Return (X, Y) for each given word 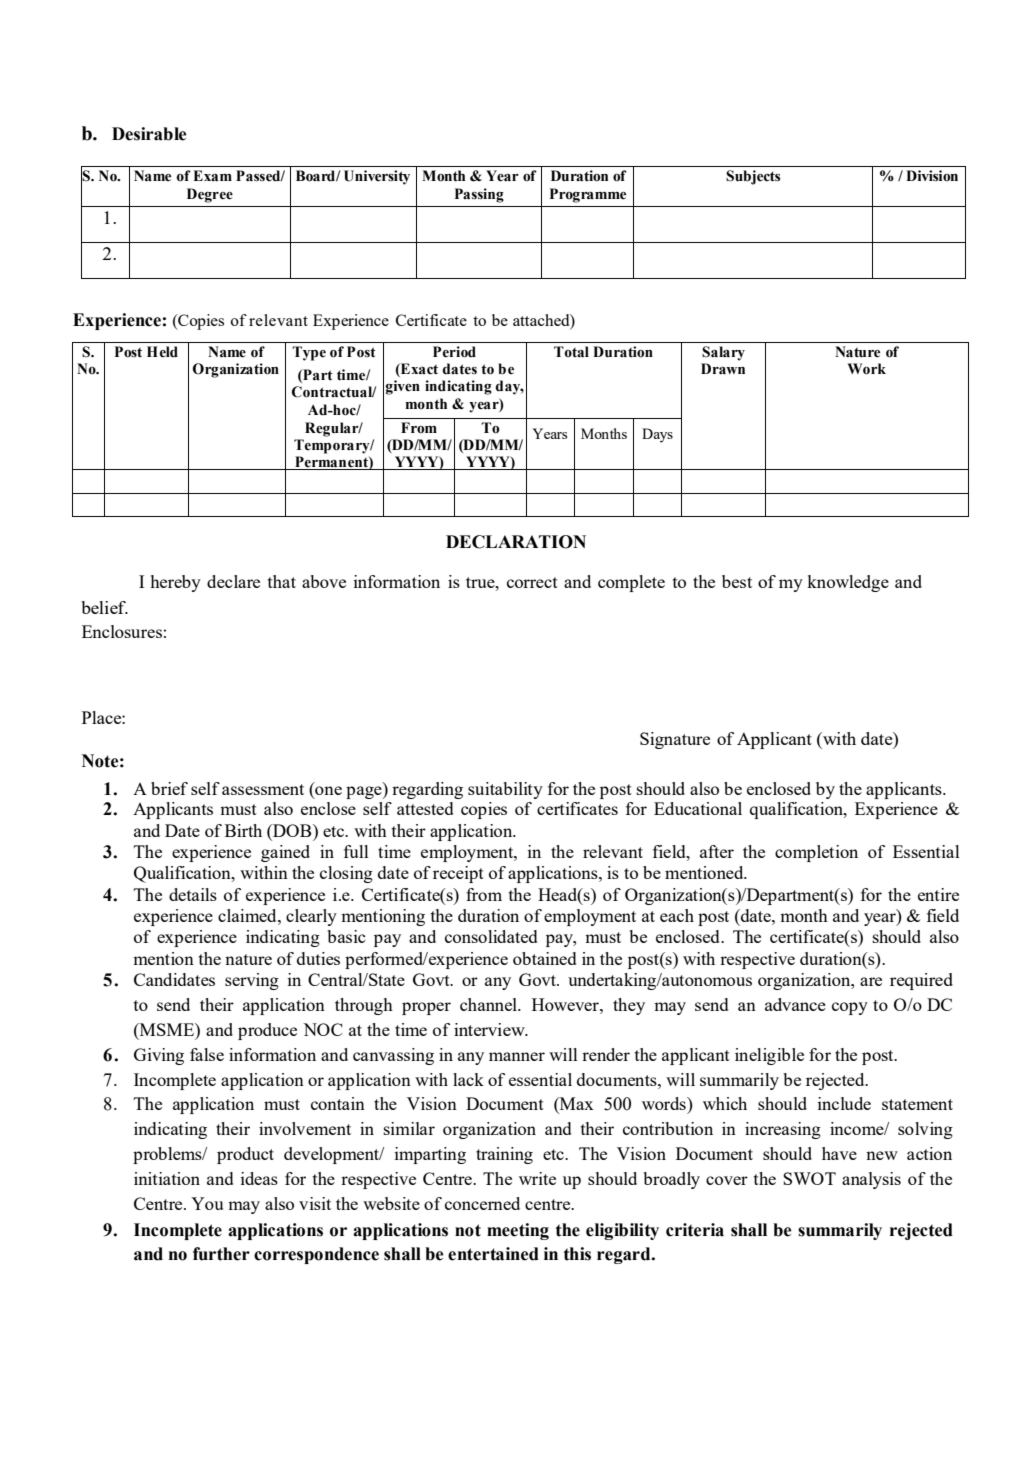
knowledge (848, 583)
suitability (505, 790)
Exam (212, 175)
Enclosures (122, 631)
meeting (518, 1231)
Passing (479, 195)
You (207, 1203)
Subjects (753, 177)
